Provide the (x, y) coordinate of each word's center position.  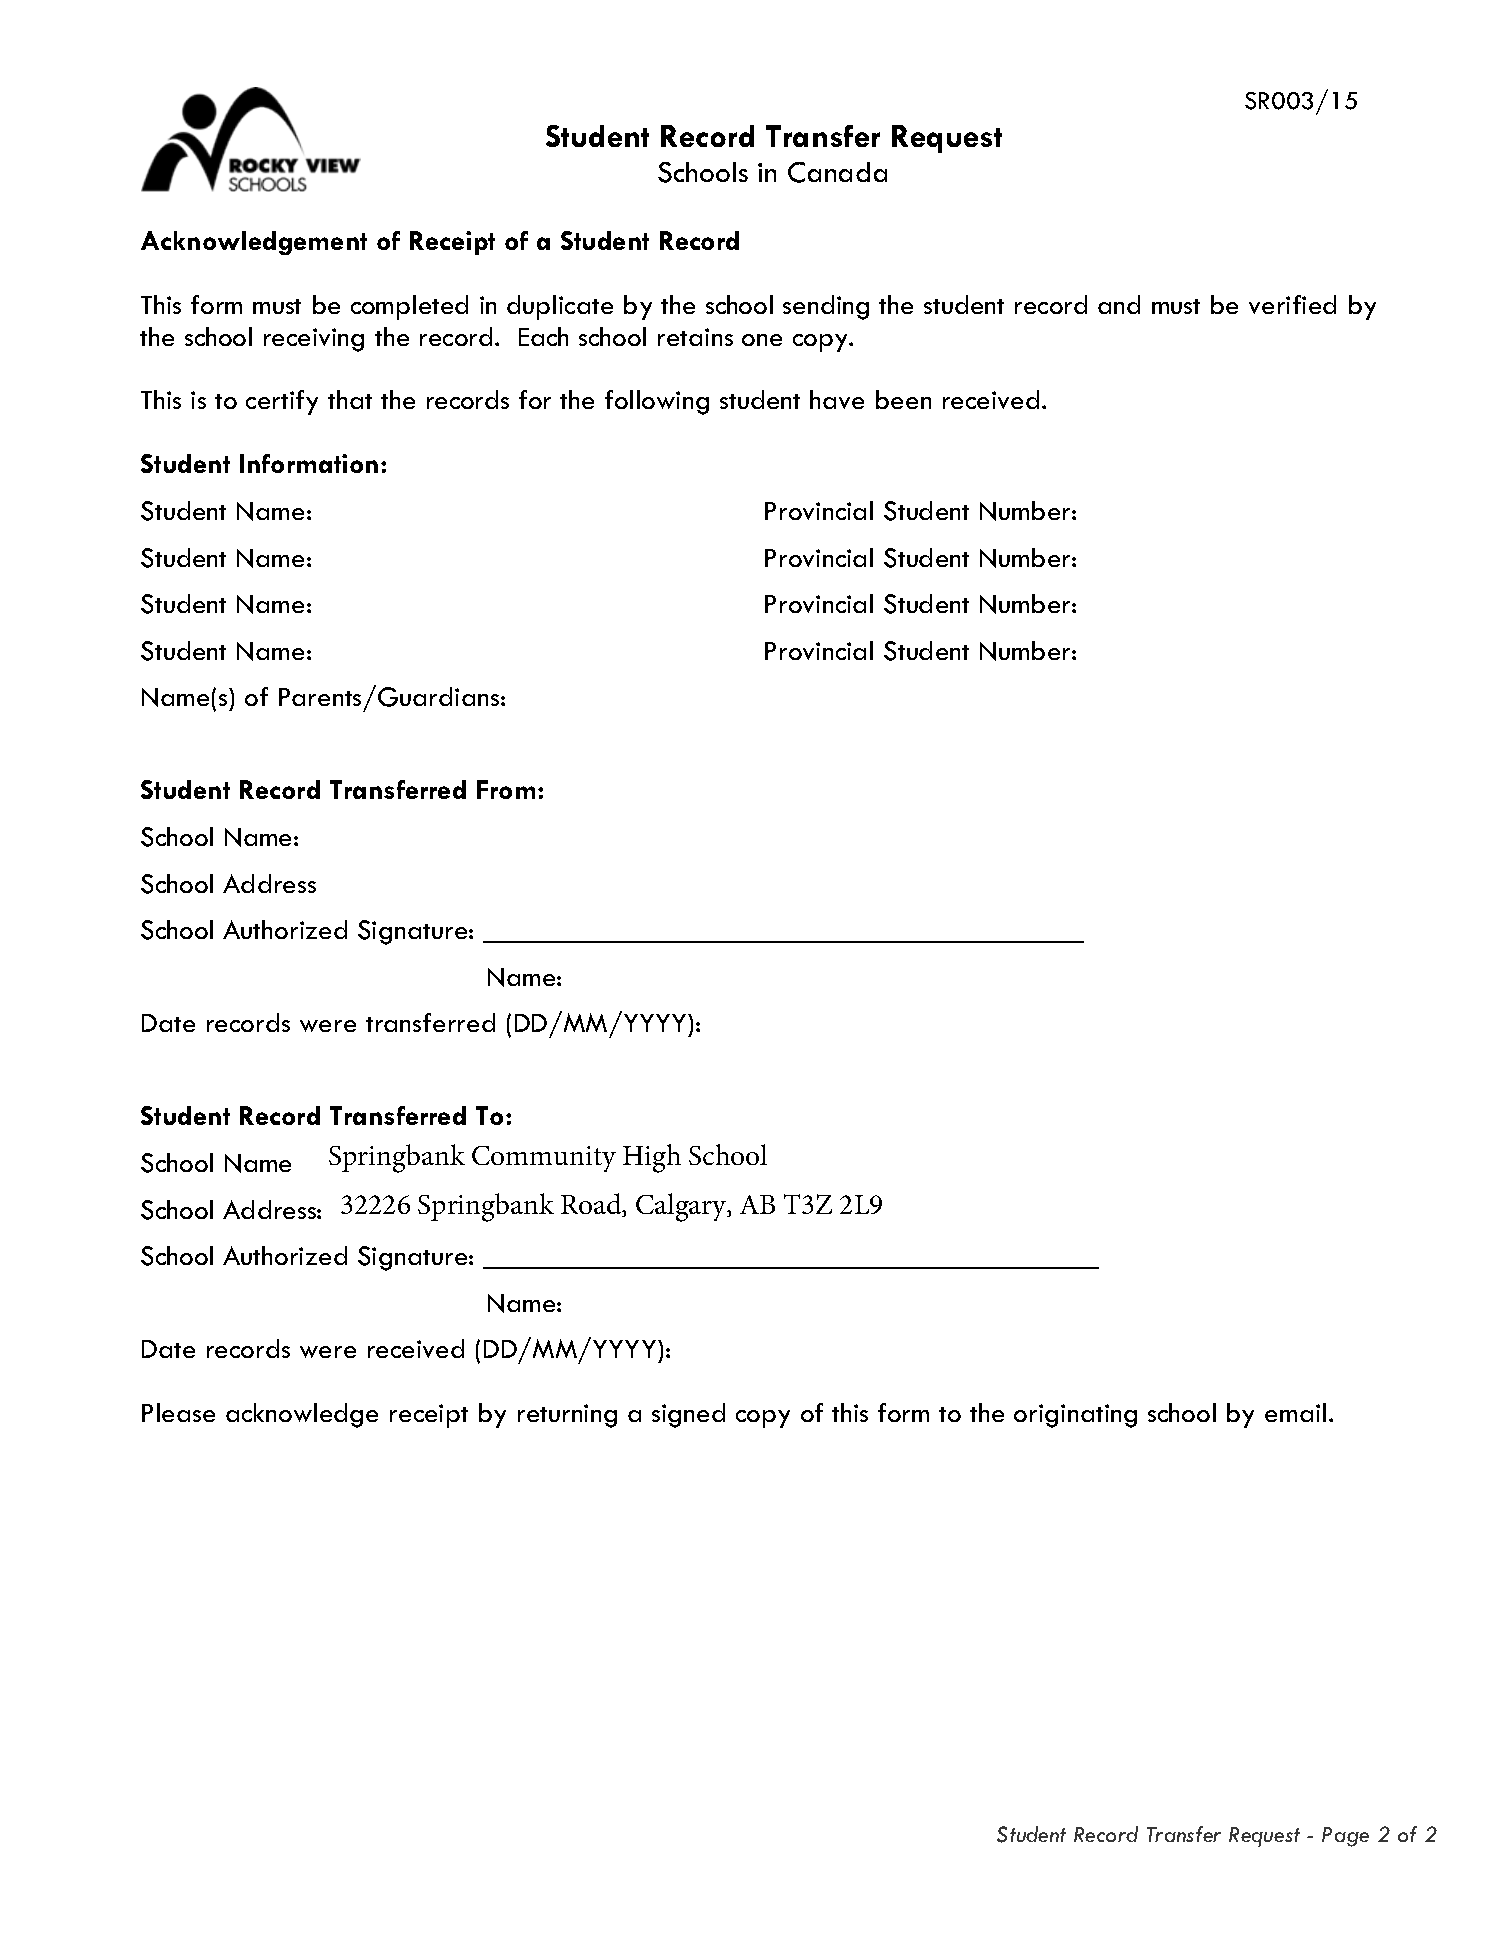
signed (688, 1415)
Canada (837, 172)
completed (409, 307)
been (903, 399)
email (1295, 1412)
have (837, 399)
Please (178, 1412)
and (1119, 304)
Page (1345, 1837)
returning (567, 1416)
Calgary (682, 1207)
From (506, 789)
